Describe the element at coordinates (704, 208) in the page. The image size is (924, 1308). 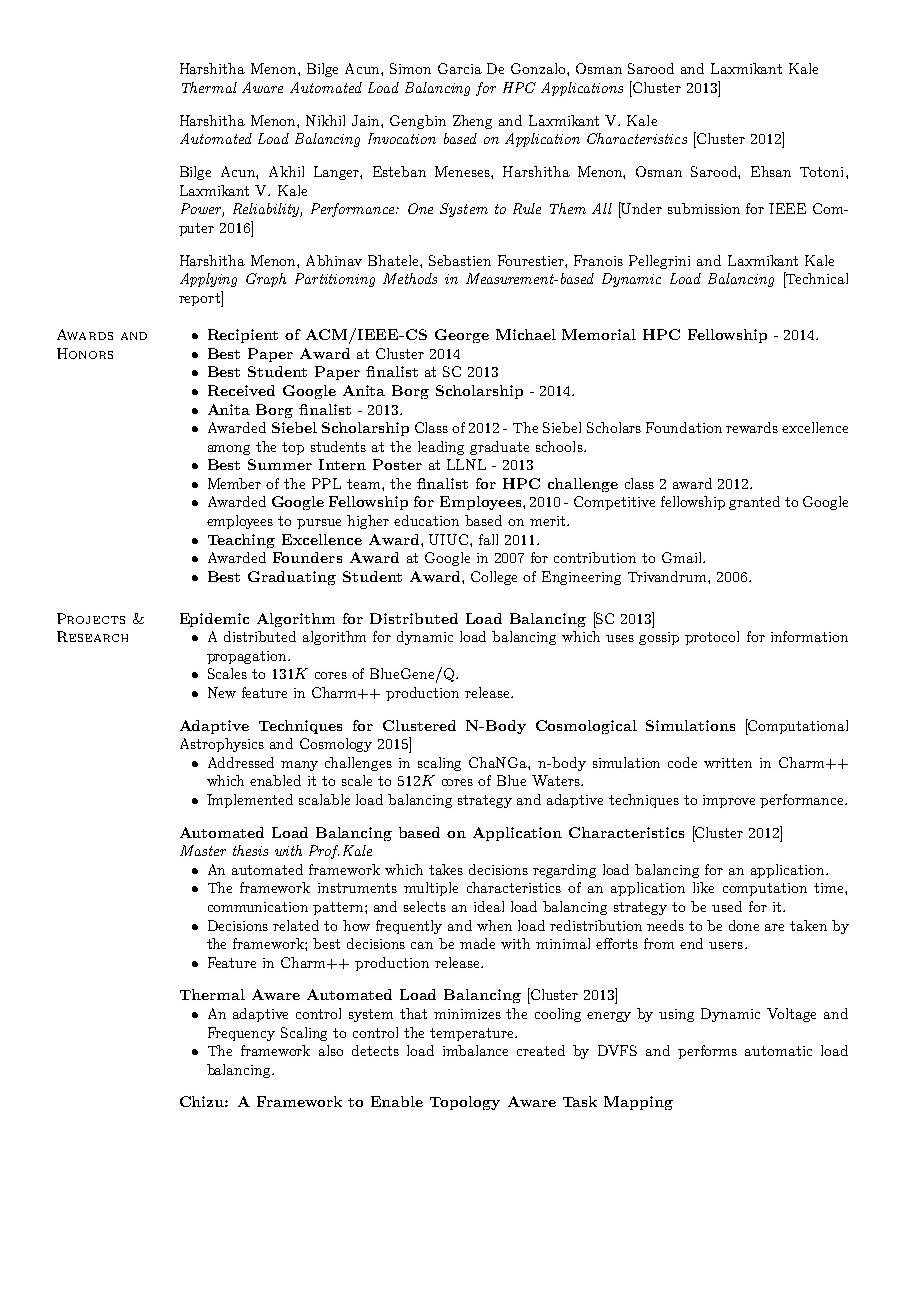
I see `submission` at that location.
